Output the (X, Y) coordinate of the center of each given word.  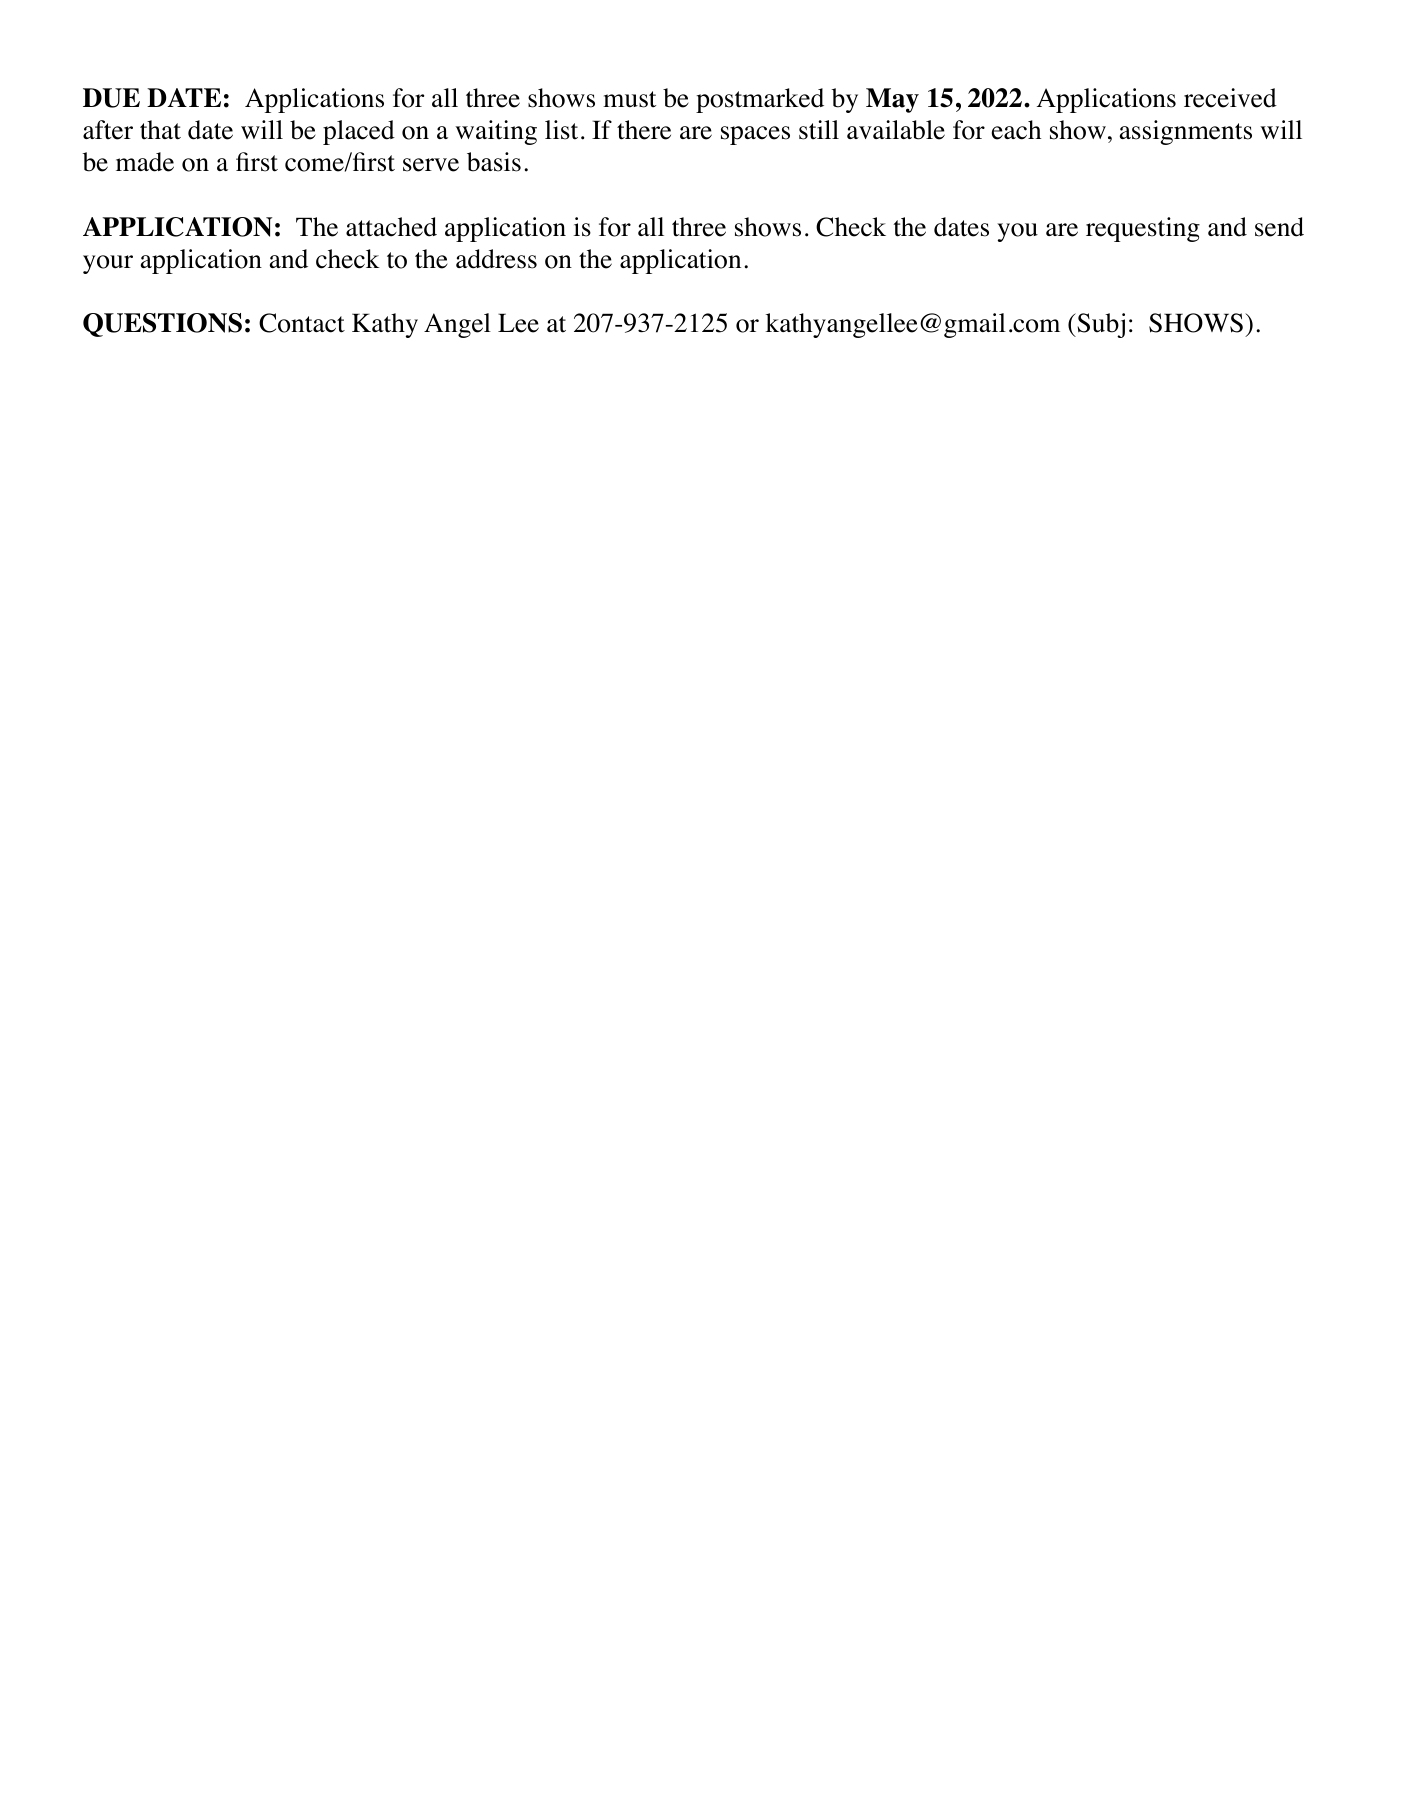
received (1230, 98)
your (108, 264)
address (496, 259)
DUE (111, 98)
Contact (302, 323)
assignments (1186, 132)
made (145, 162)
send (1279, 227)
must (629, 99)
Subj (1100, 325)
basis (494, 162)
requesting (1143, 229)
